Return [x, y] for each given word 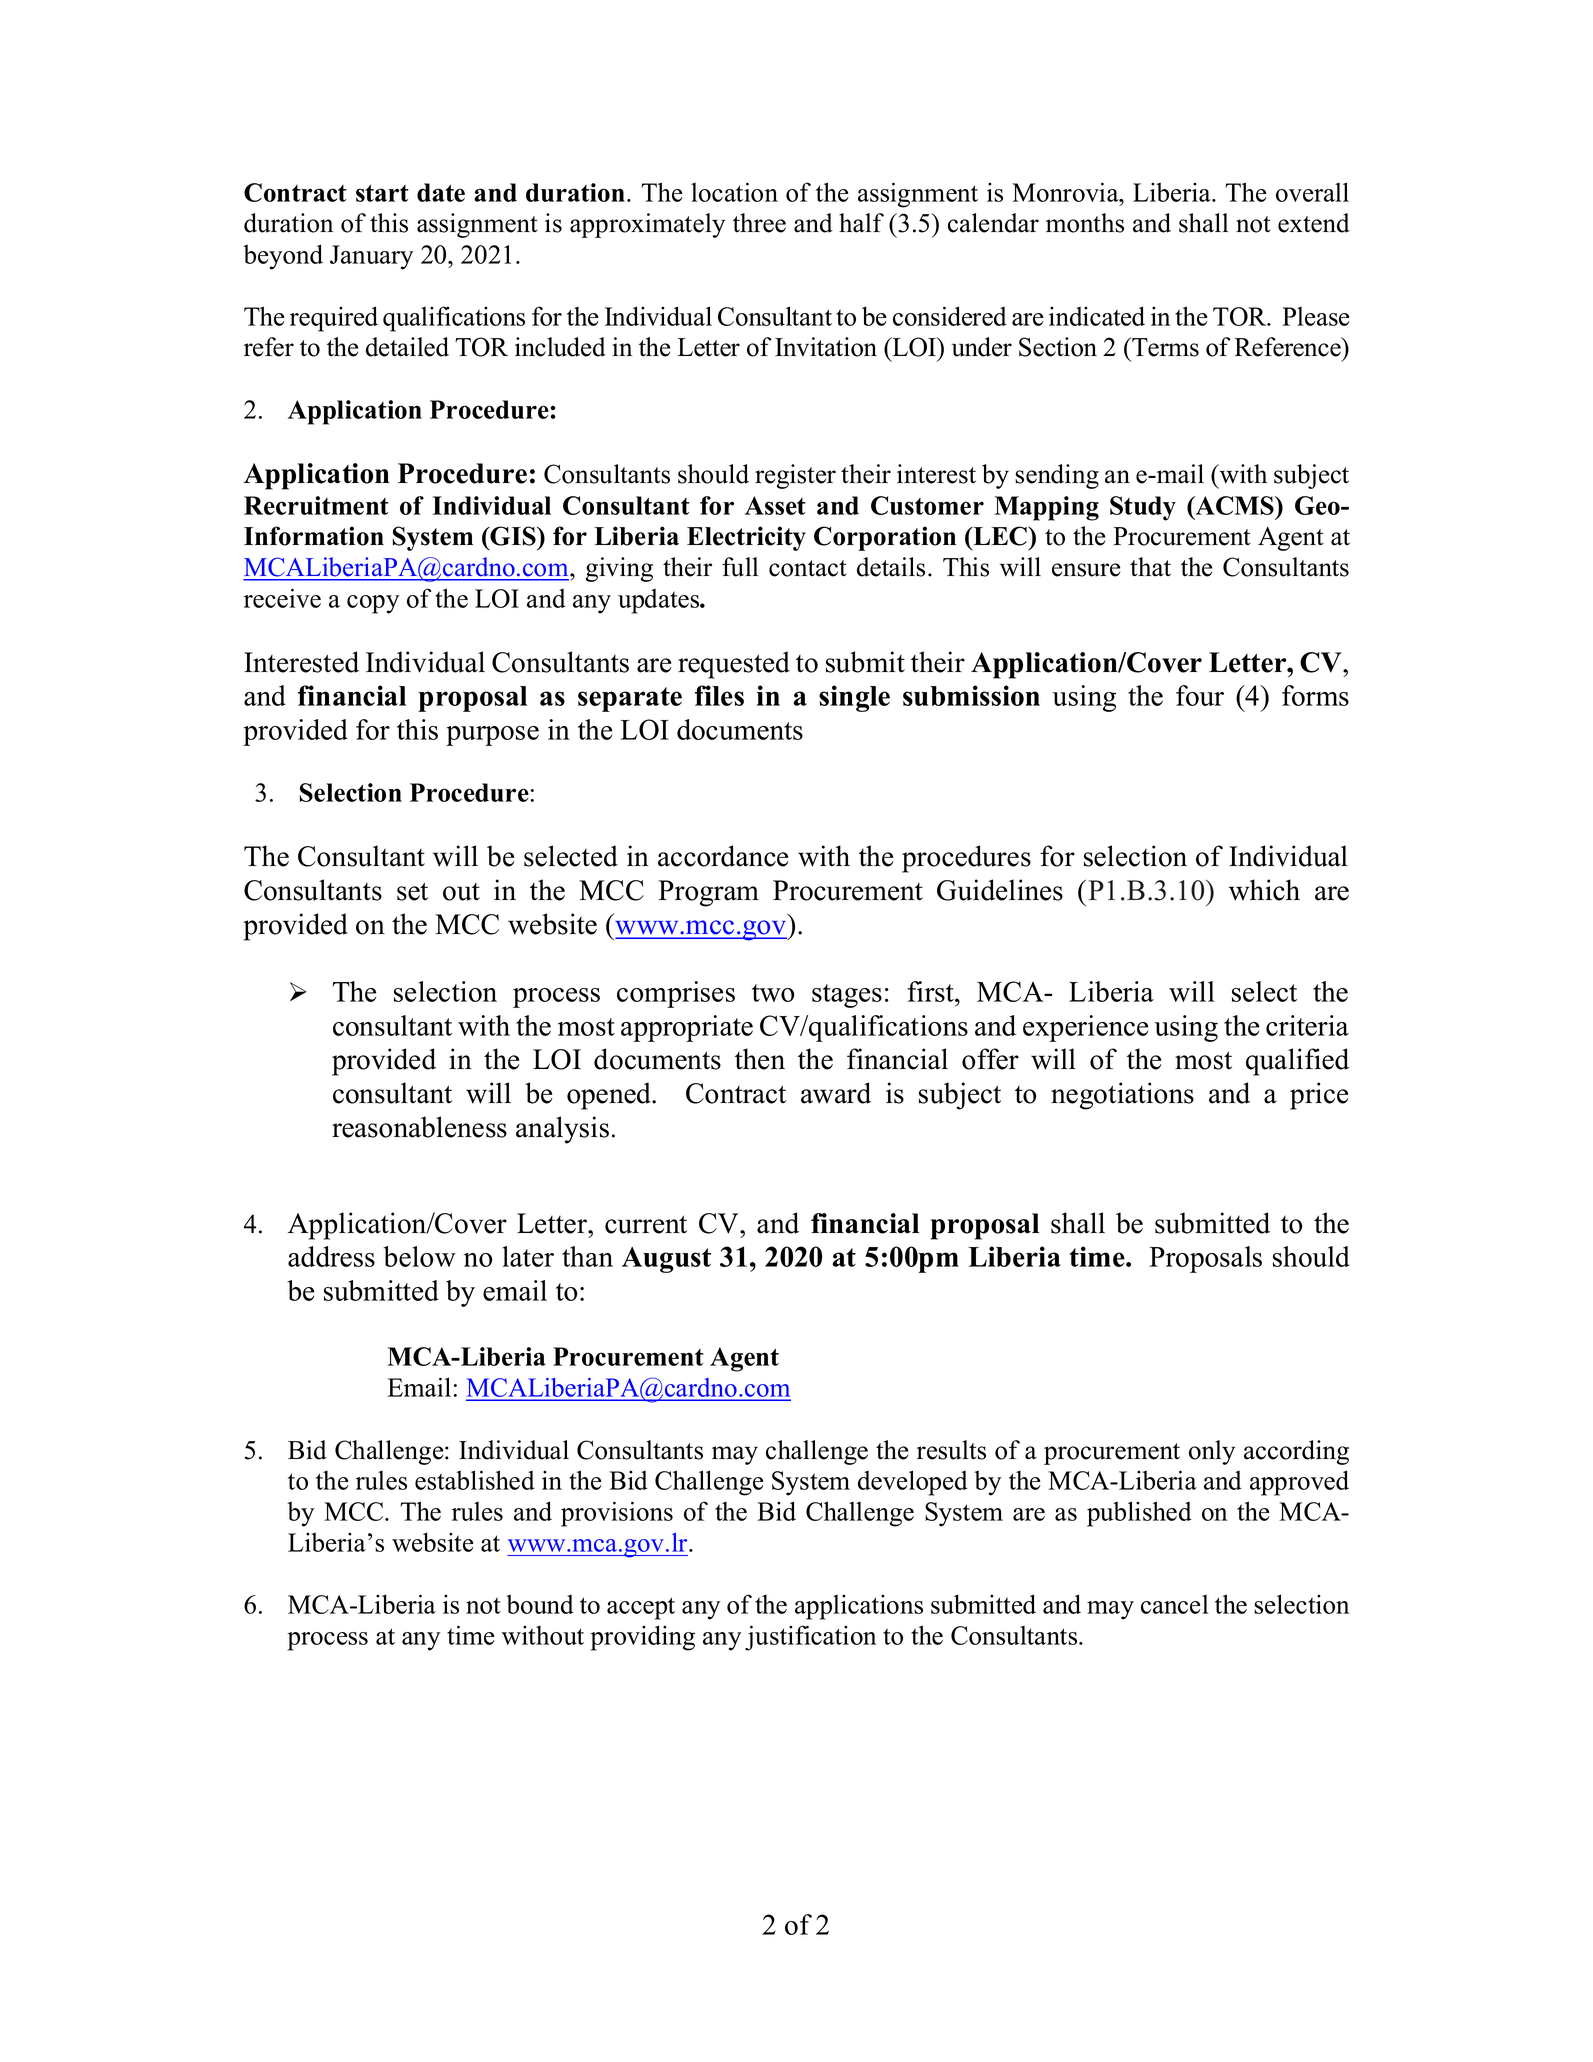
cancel [1175, 1604]
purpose [492, 736]
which [1264, 890]
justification [810, 1638]
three [759, 223]
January [371, 257]
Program [708, 893]
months [1085, 223]
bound [540, 1604]
